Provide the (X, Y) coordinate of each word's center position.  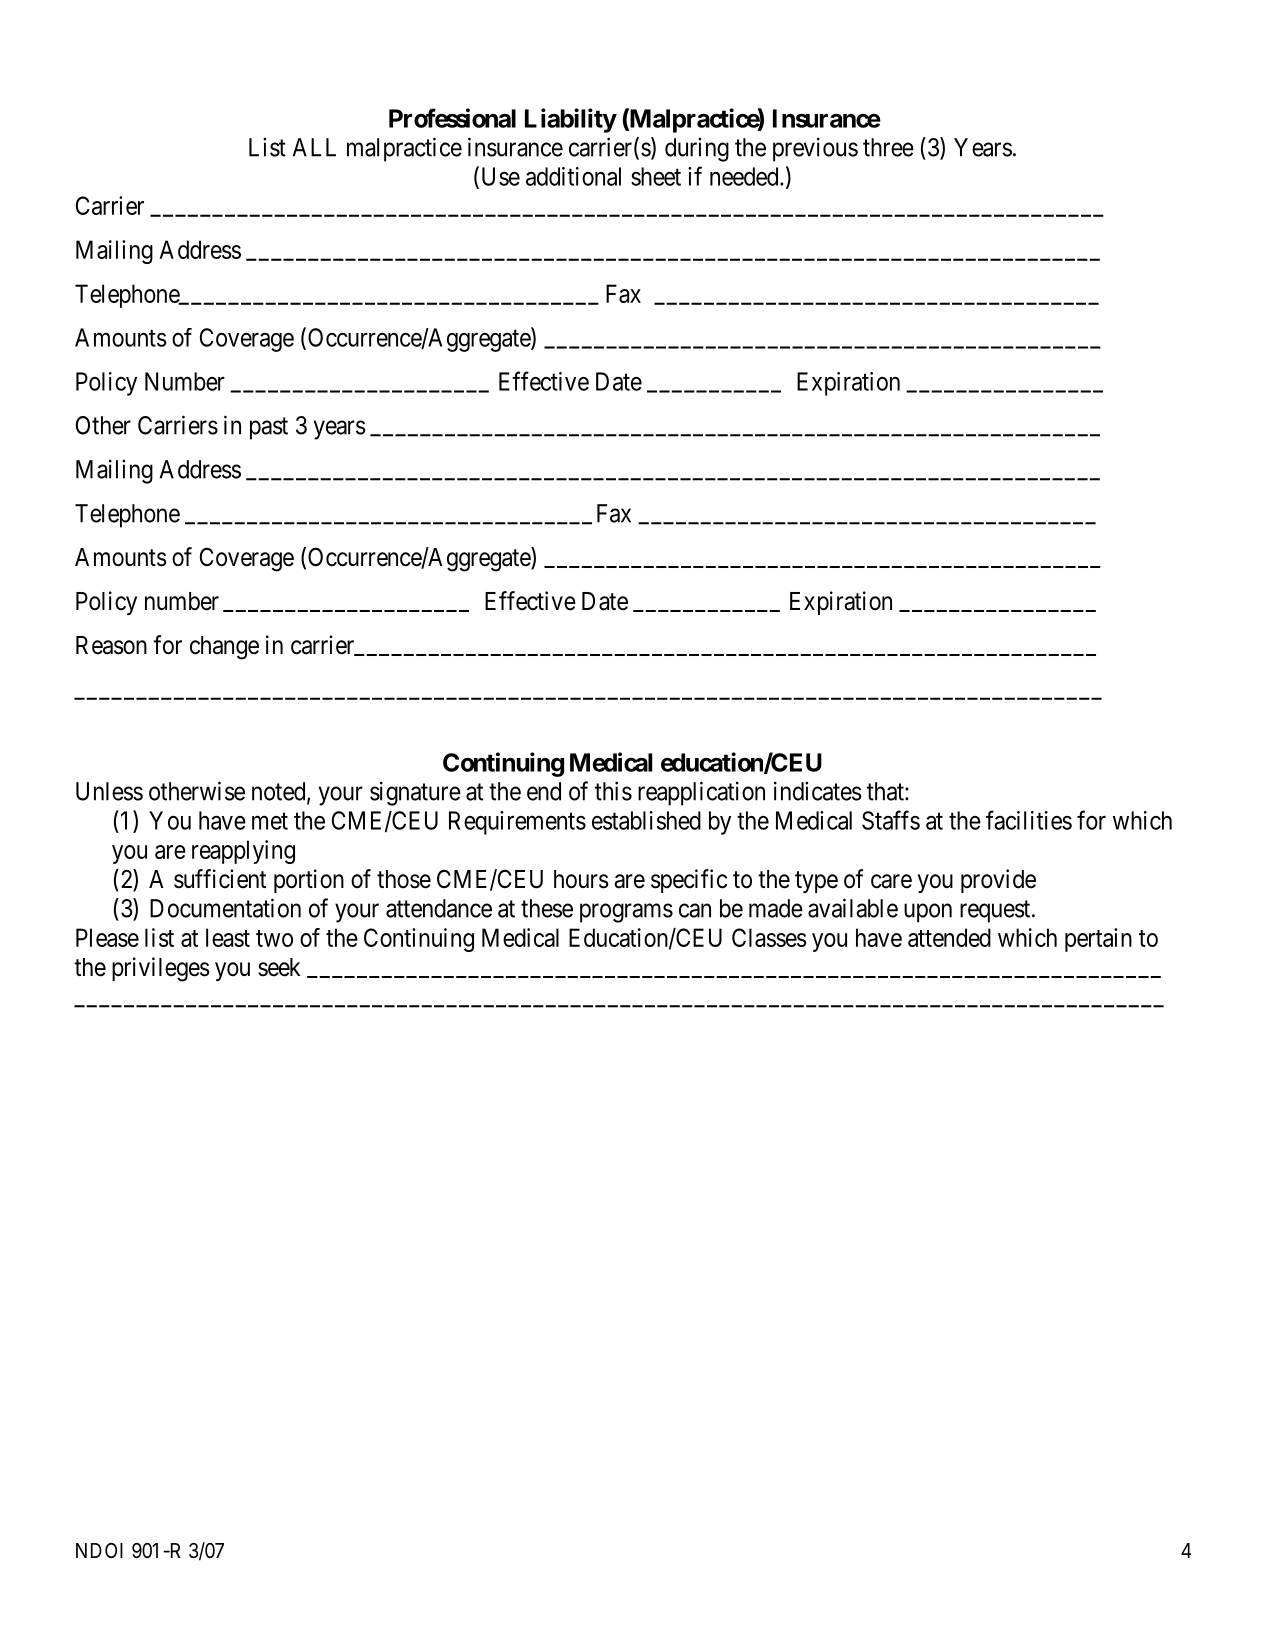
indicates (818, 791)
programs (626, 913)
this (613, 791)
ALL (314, 147)
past (269, 429)
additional (573, 176)
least (228, 937)
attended (949, 937)
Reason (111, 645)
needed (745, 176)
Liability (571, 120)
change (224, 648)
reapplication (701, 793)
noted (280, 792)
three (888, 147)
